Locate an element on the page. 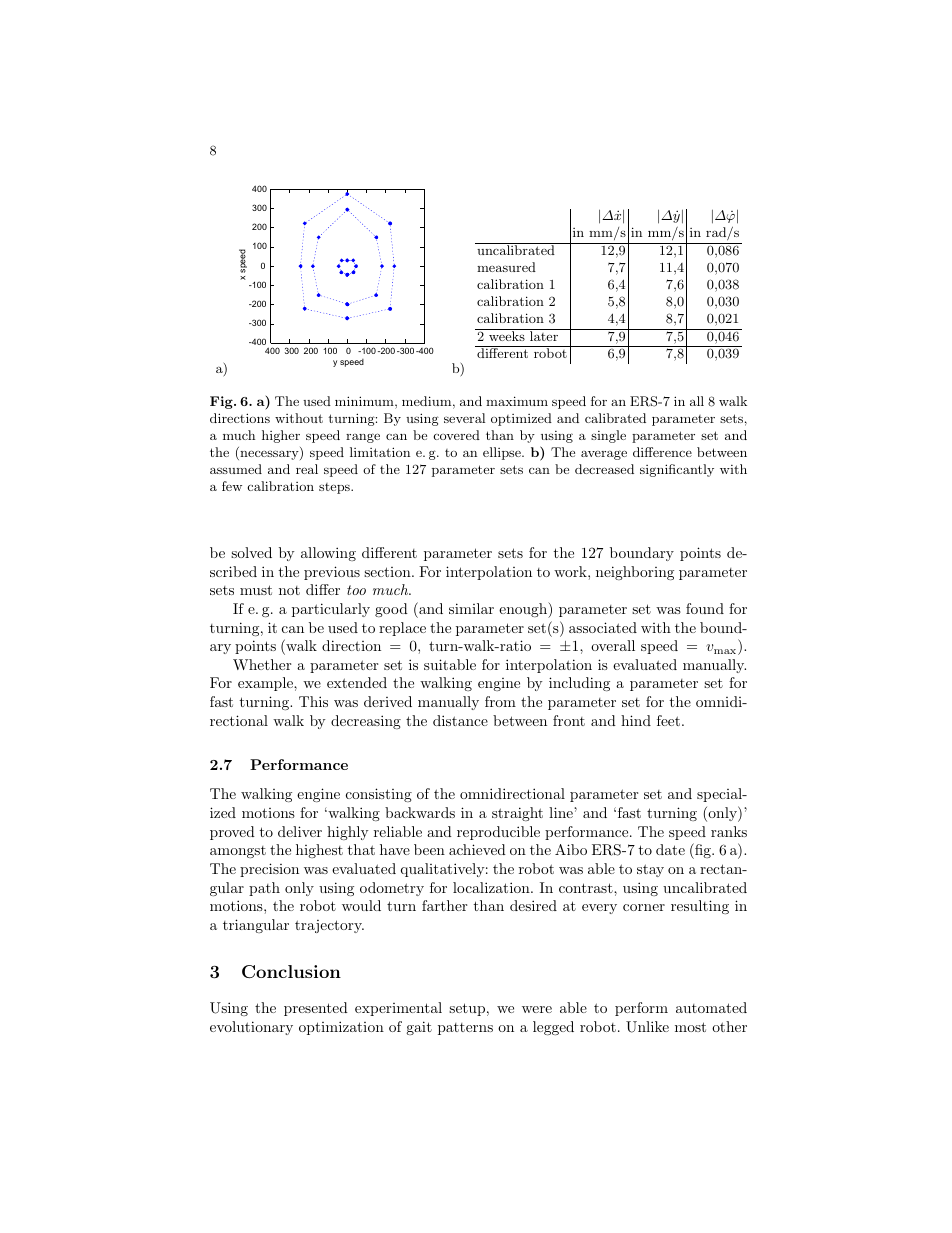  higher is located at coordinates (281, 436).
